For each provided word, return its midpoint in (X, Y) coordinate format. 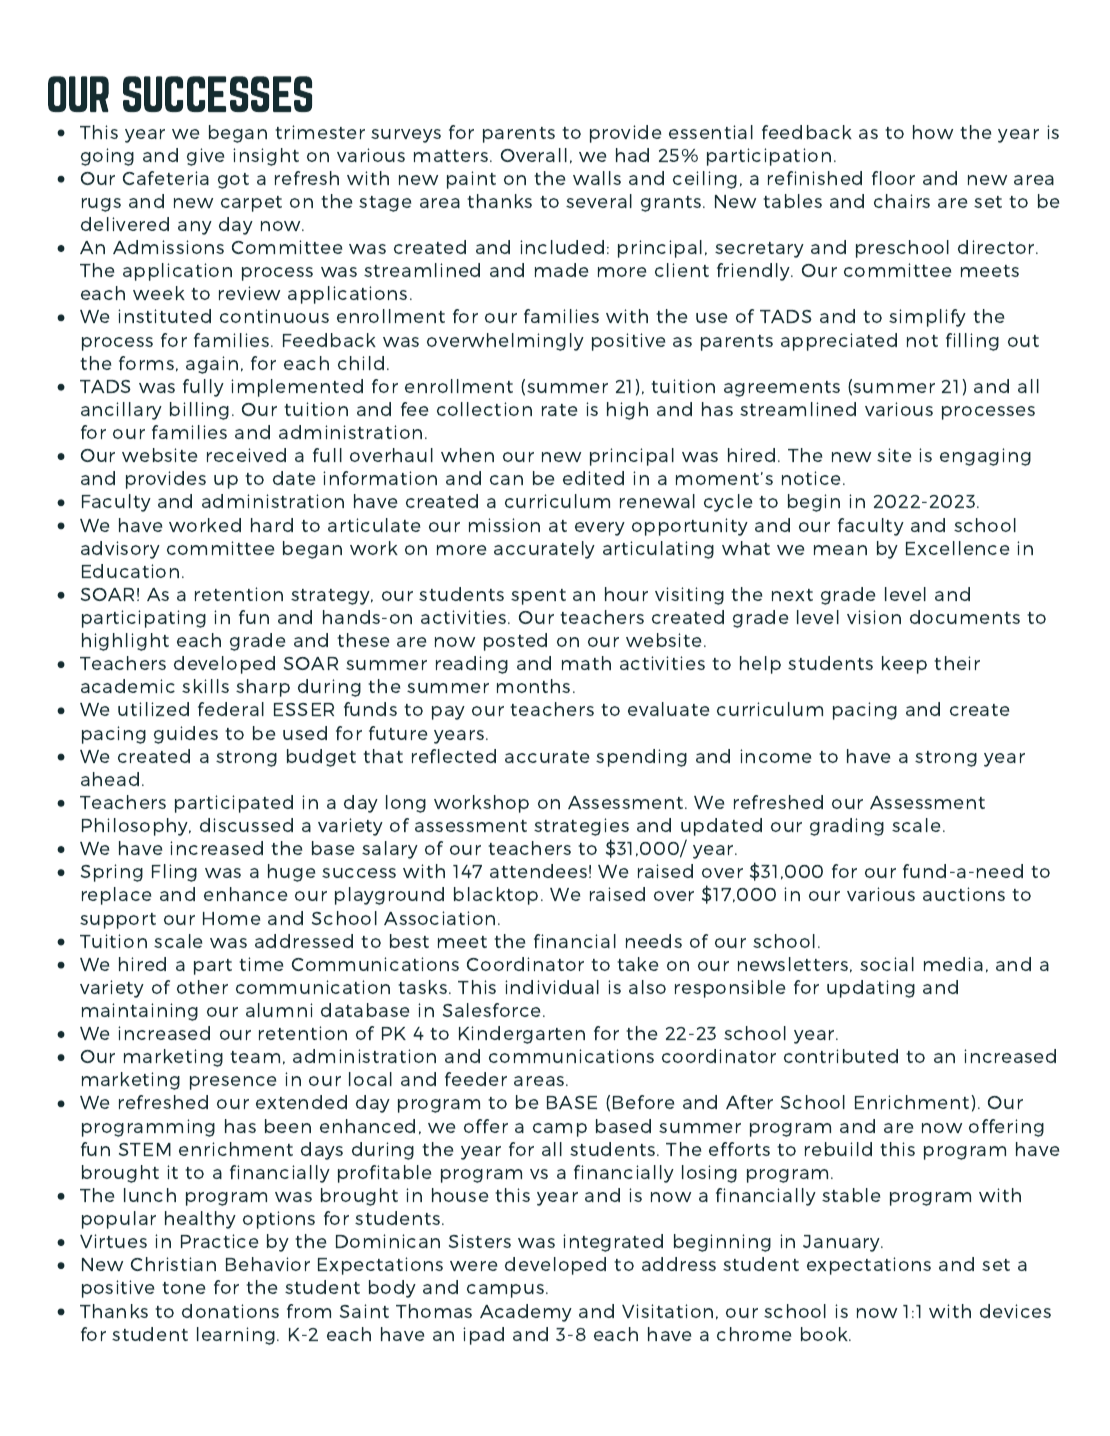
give (206, 157)
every (600, 529)
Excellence (958, 548)
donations (230, 1311)
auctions (964, 894)
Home (232, 918)
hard (272, 525)
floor (893, 178)
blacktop (496, 896)
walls (597, 178)
